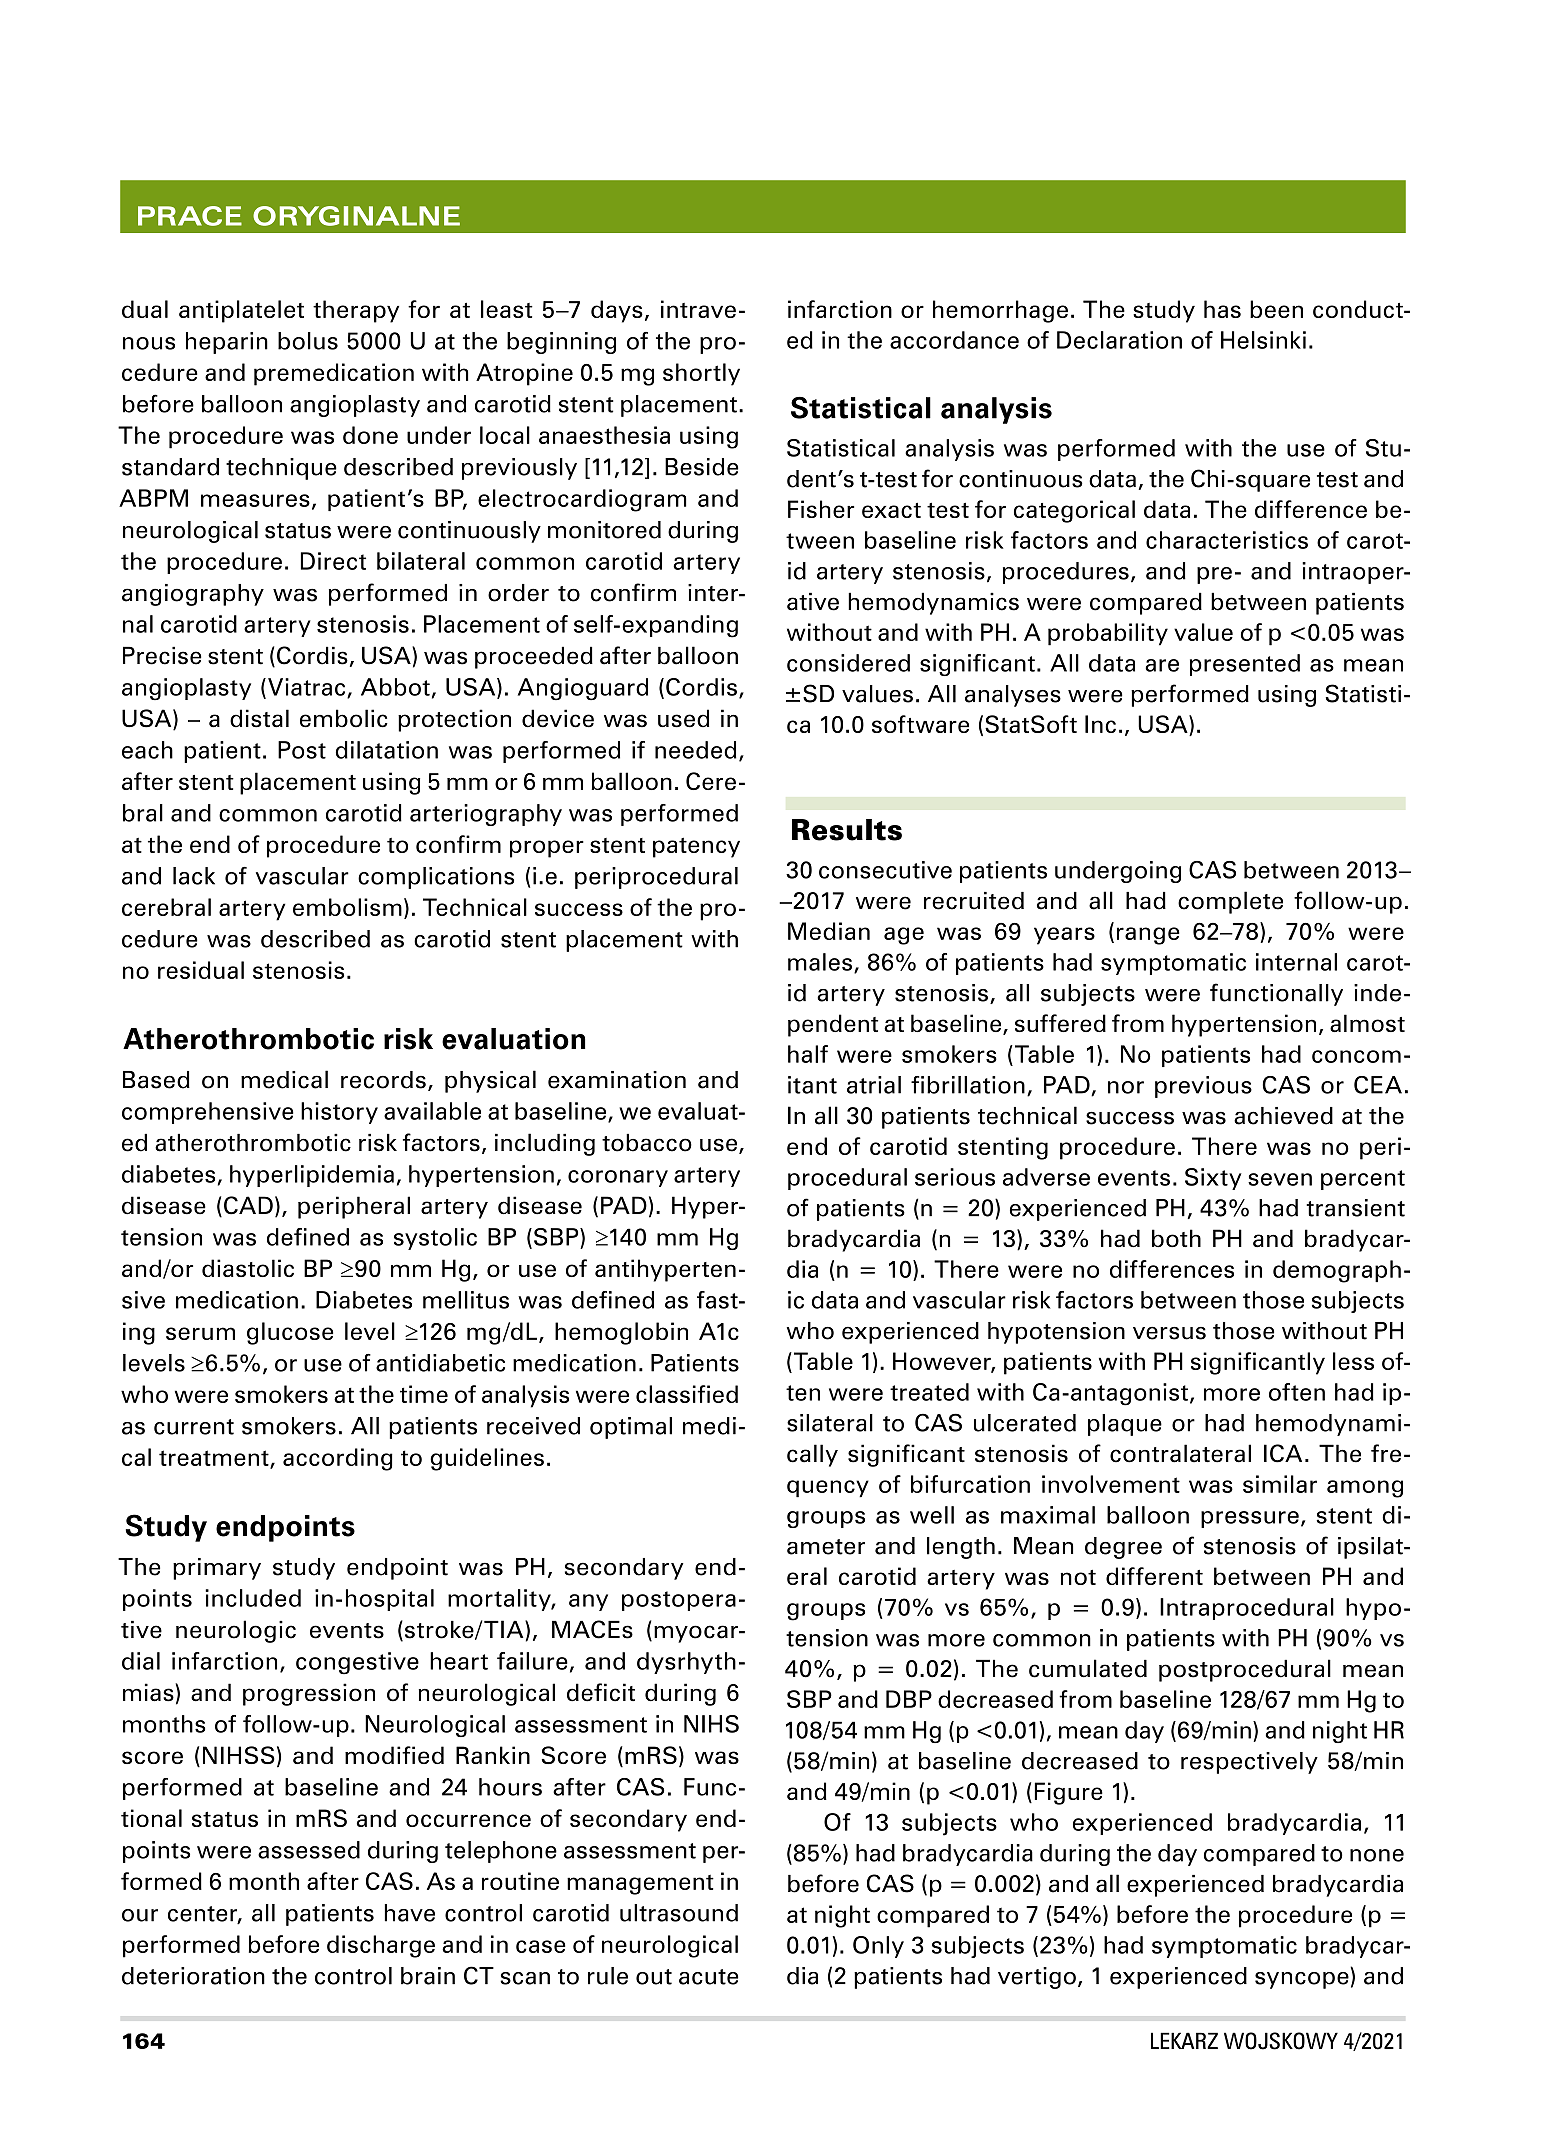 The height and width of the screenshot is (2142, 1541). I want to click on bolus, so click(308, 341).
